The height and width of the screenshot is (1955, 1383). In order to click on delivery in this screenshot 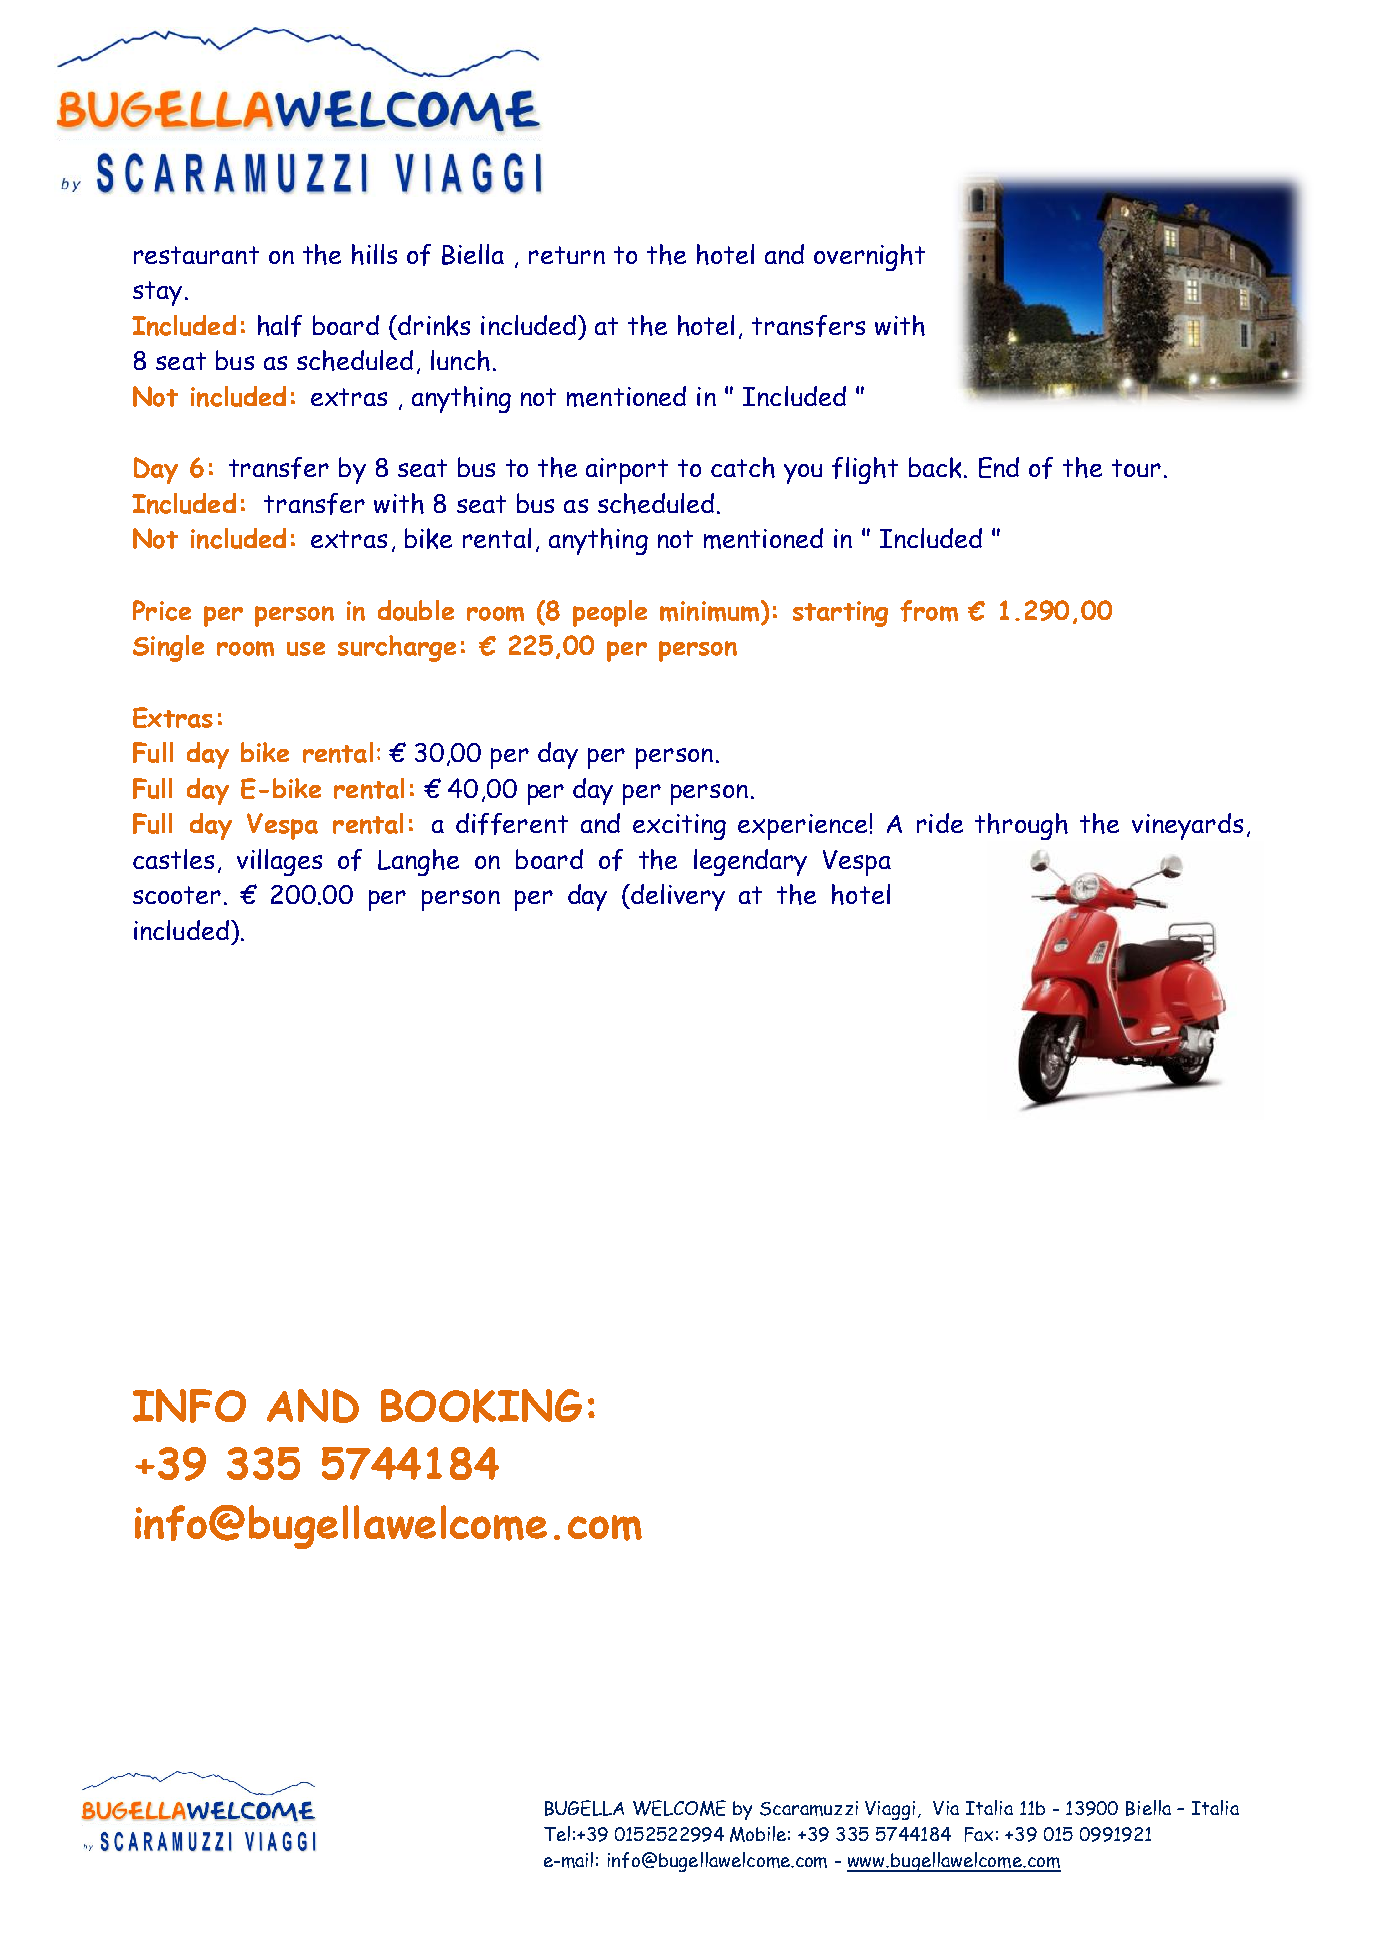, I will do `click(677, 897)`.
